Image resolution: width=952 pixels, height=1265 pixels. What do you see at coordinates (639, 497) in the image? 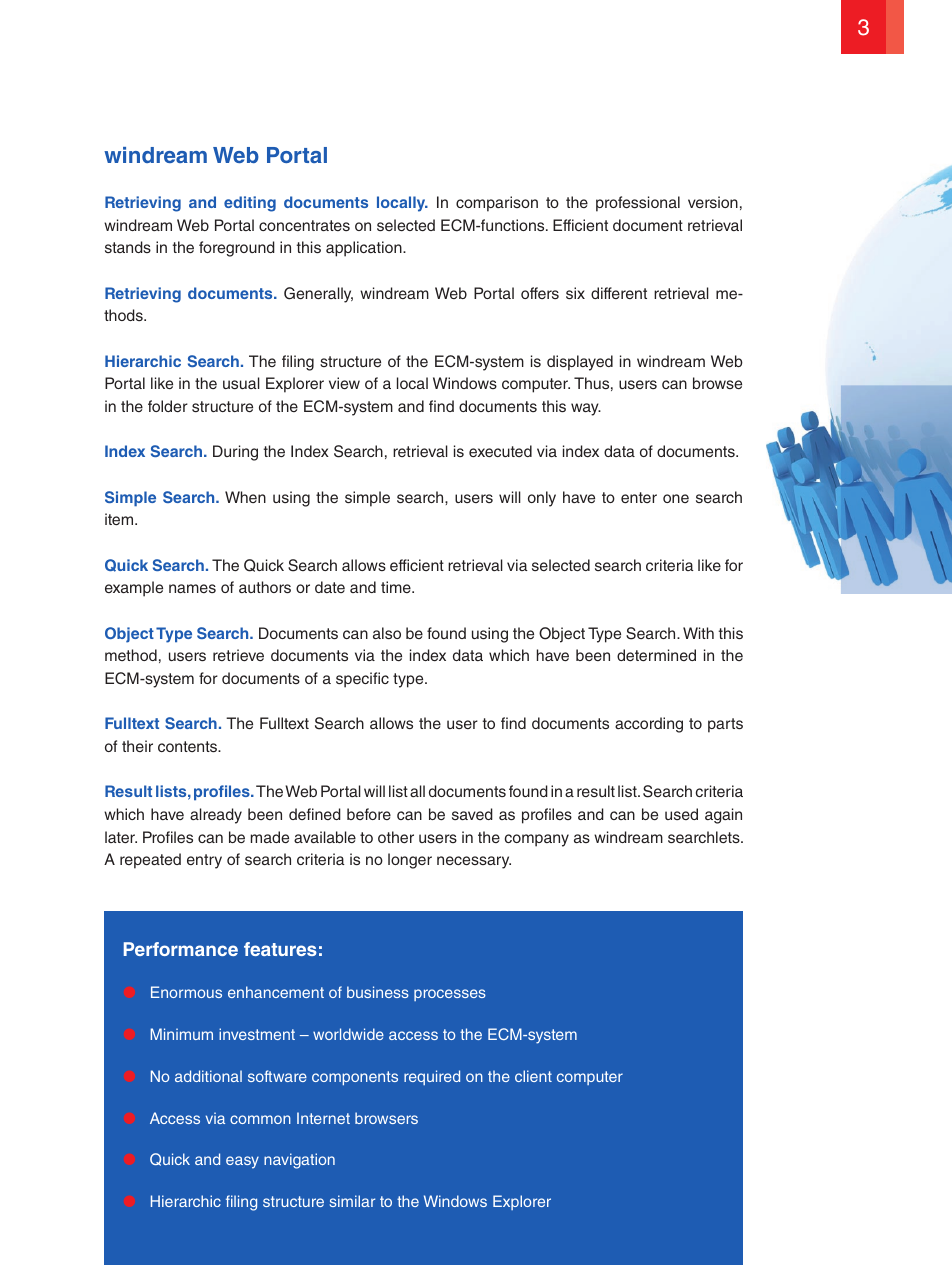
I see `enter` at bounding box center [639, 497].
